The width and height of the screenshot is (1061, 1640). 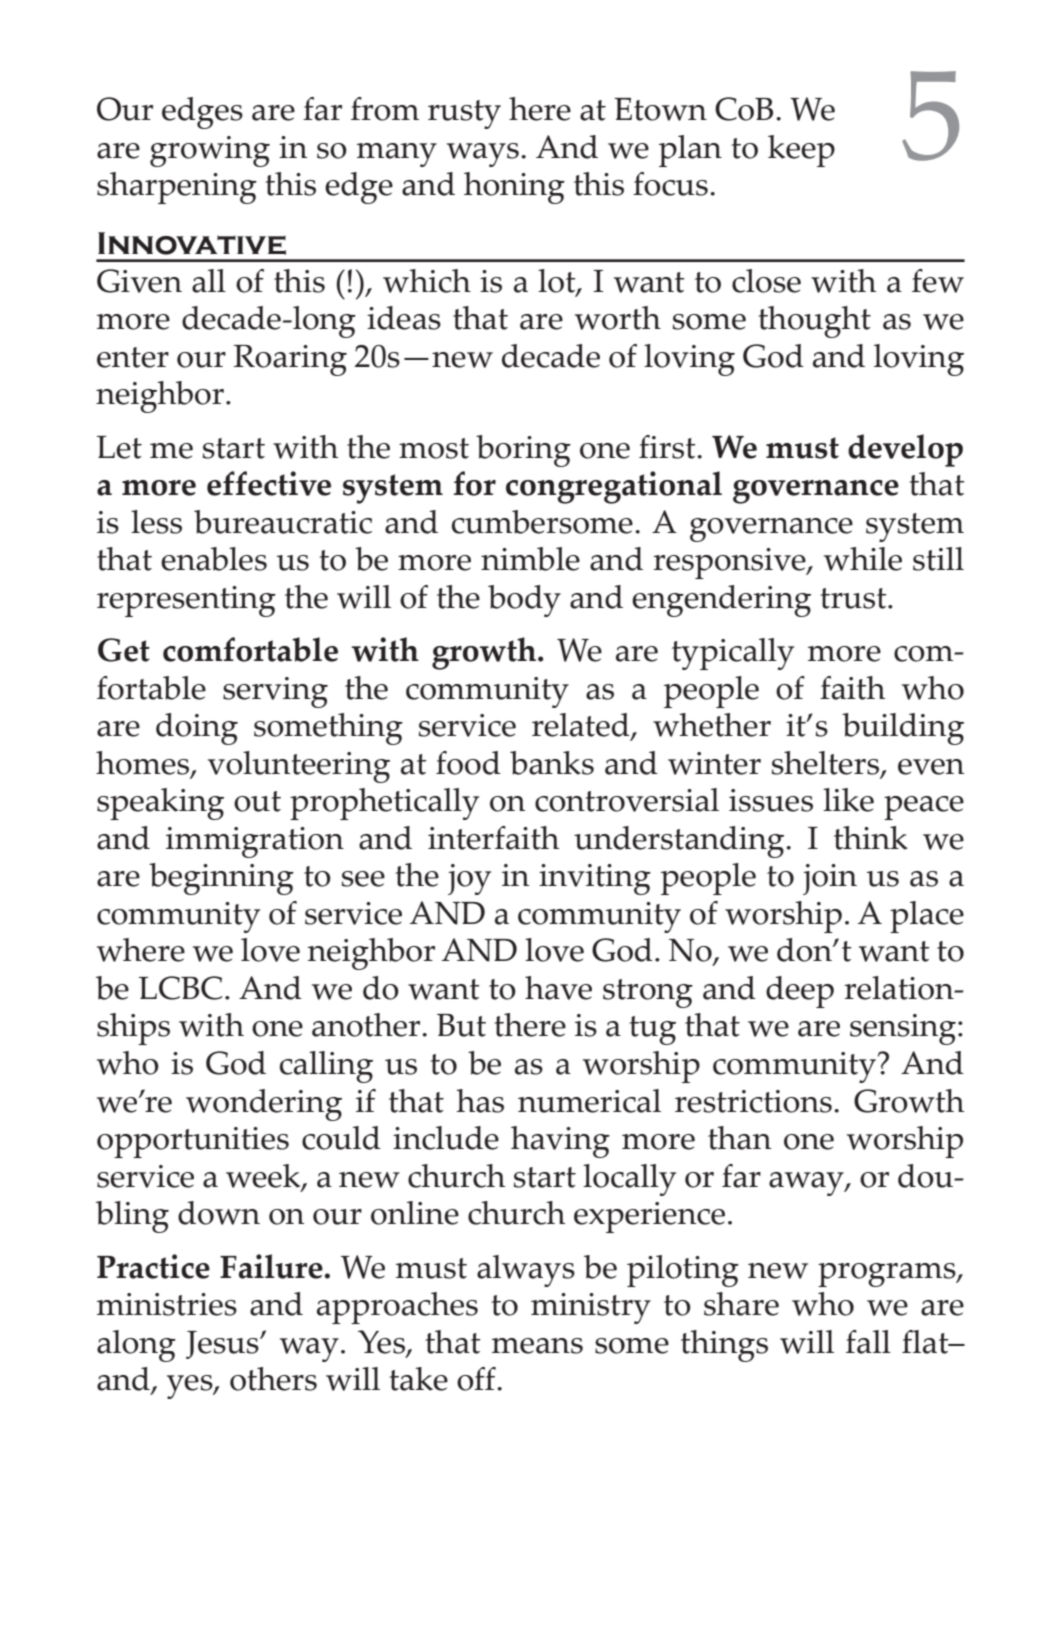 I want to click on beginning, so click(x=221, y=879).
